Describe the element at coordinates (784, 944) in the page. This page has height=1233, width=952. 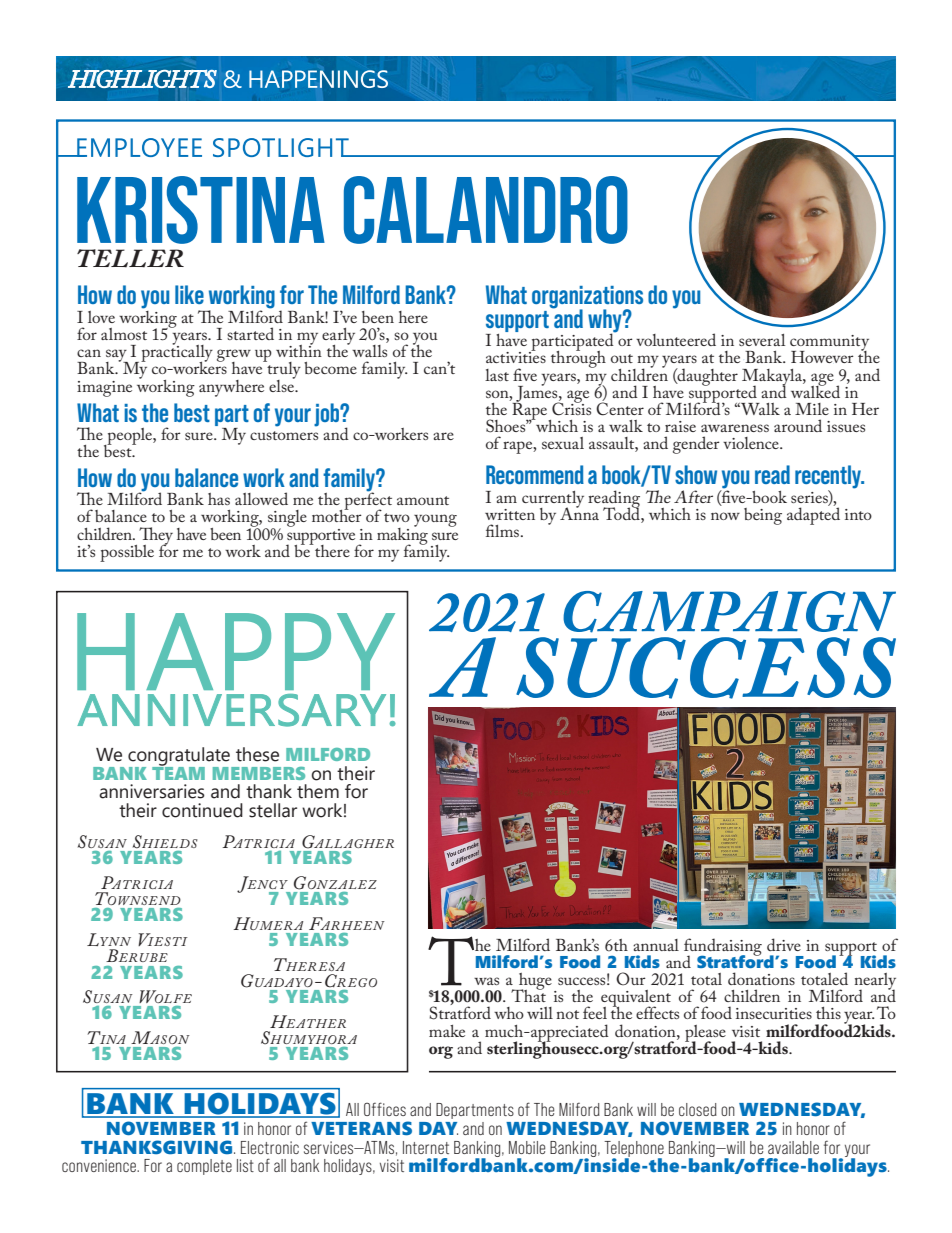
I see `drive` at that location.
